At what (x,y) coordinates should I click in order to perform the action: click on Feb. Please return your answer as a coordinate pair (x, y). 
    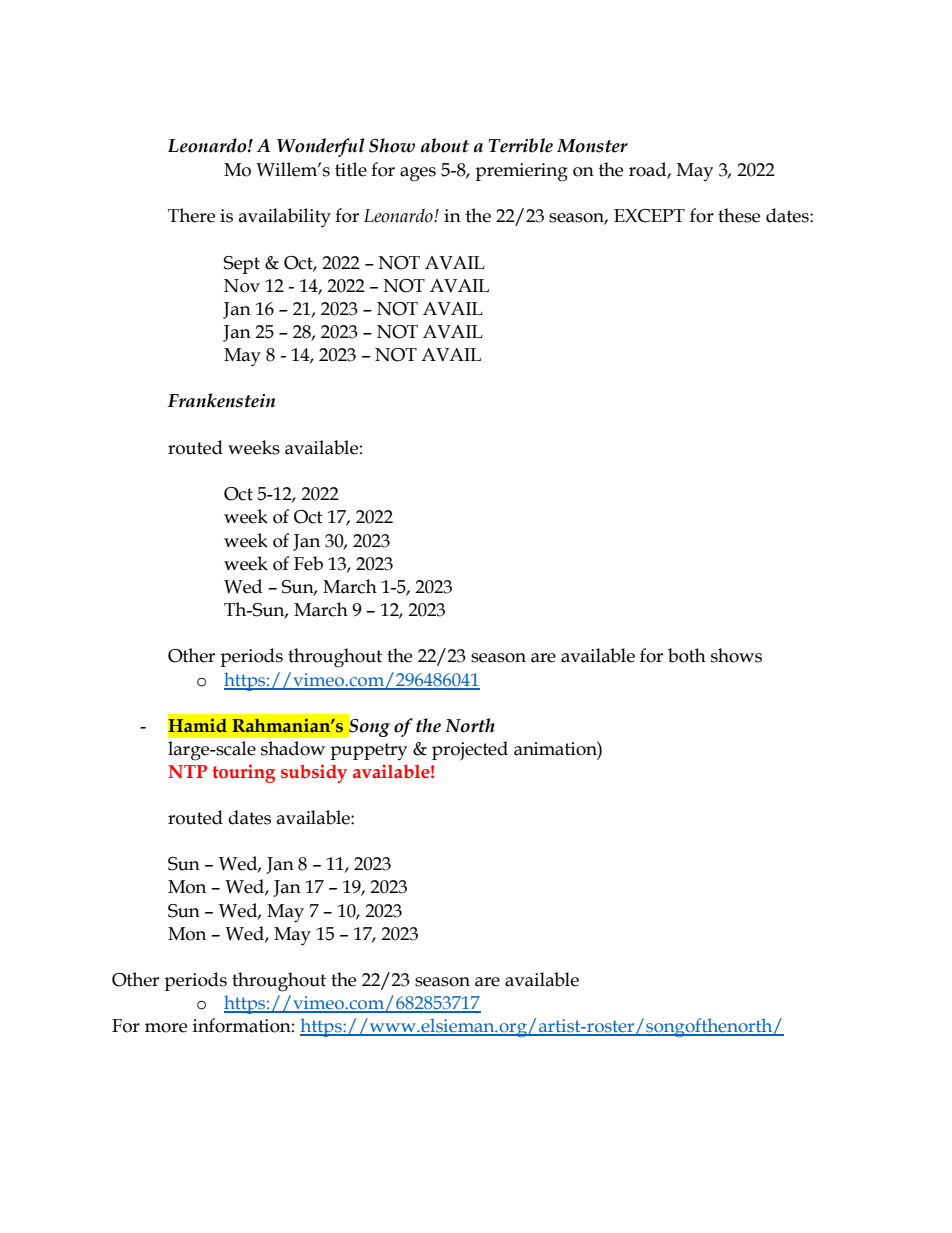
    Looking at the image, I should click on (308, 563).
